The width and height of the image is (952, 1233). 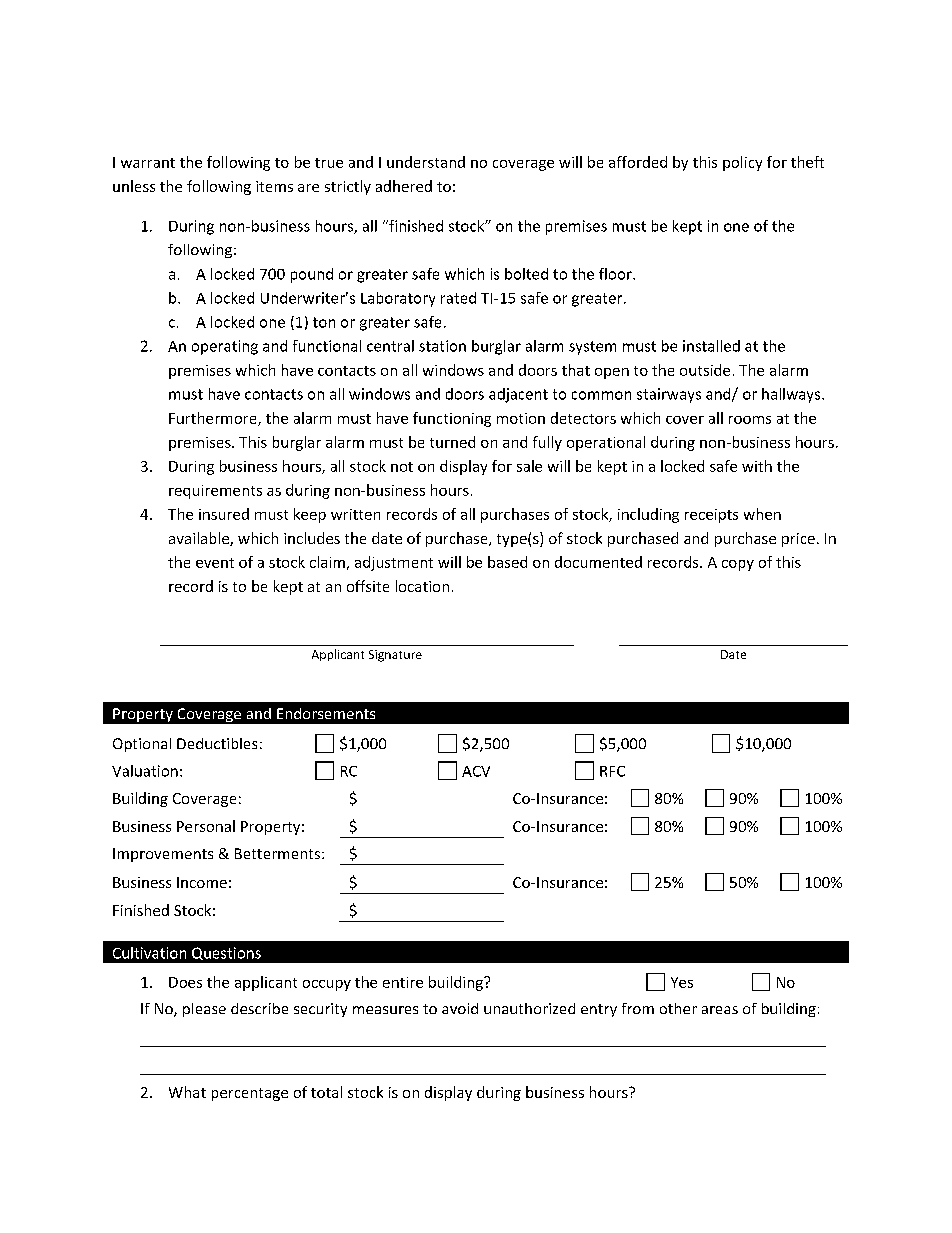 I want to click on understand, so click(x=426, y=162).
